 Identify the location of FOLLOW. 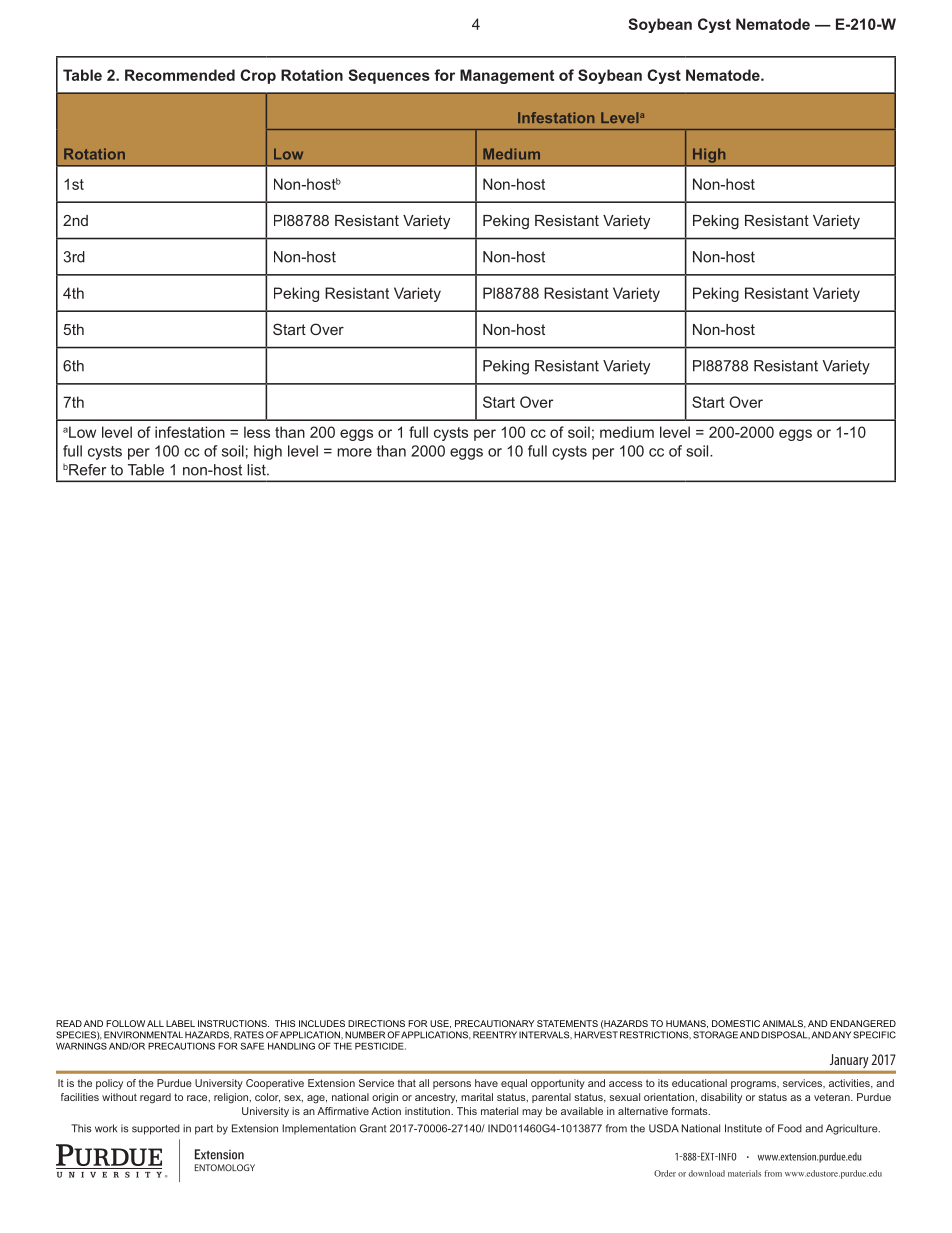
(125, 1023).
